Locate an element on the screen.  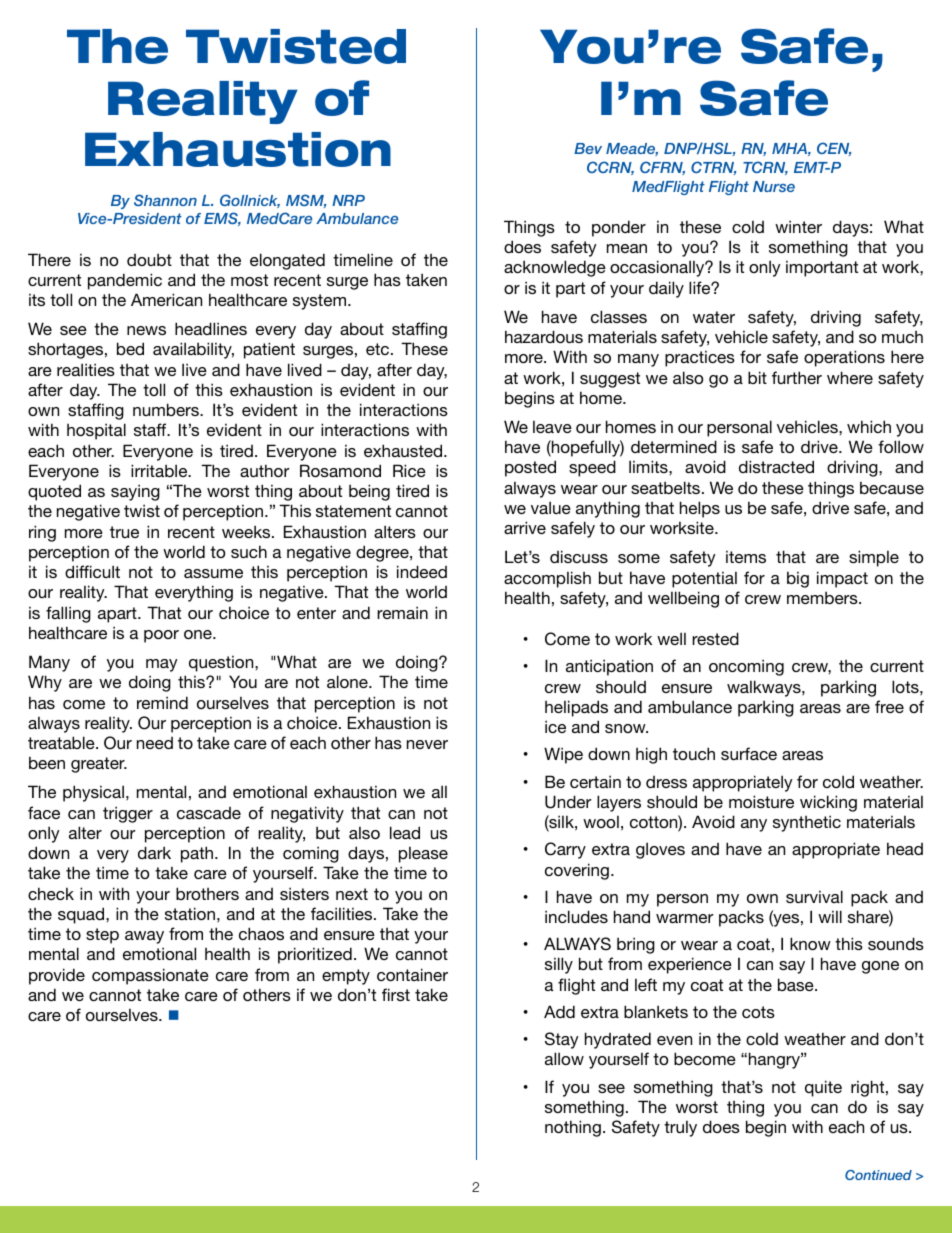
rested is located at coordinates (715, 638).
